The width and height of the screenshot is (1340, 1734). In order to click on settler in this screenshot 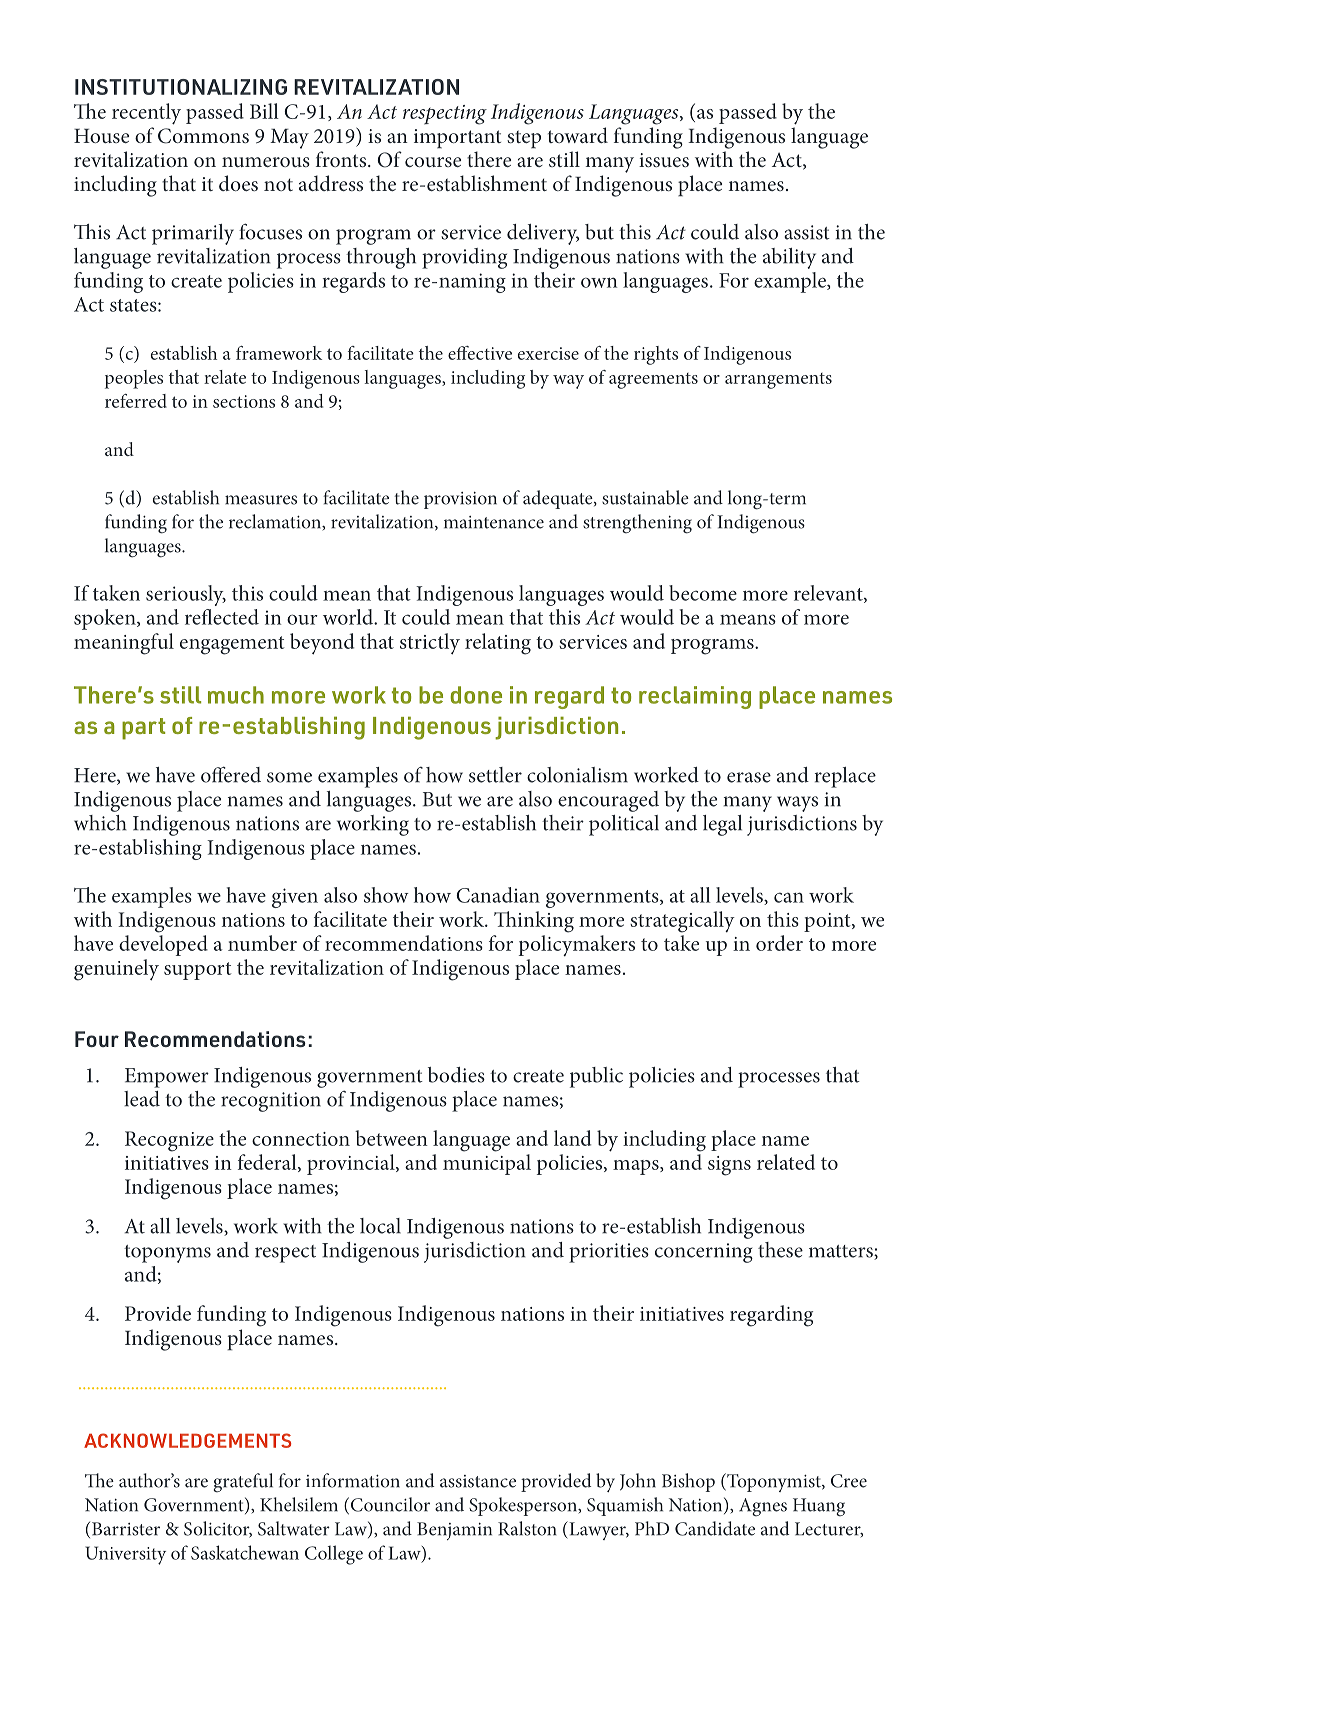, I will do `click(495, 775)`.
